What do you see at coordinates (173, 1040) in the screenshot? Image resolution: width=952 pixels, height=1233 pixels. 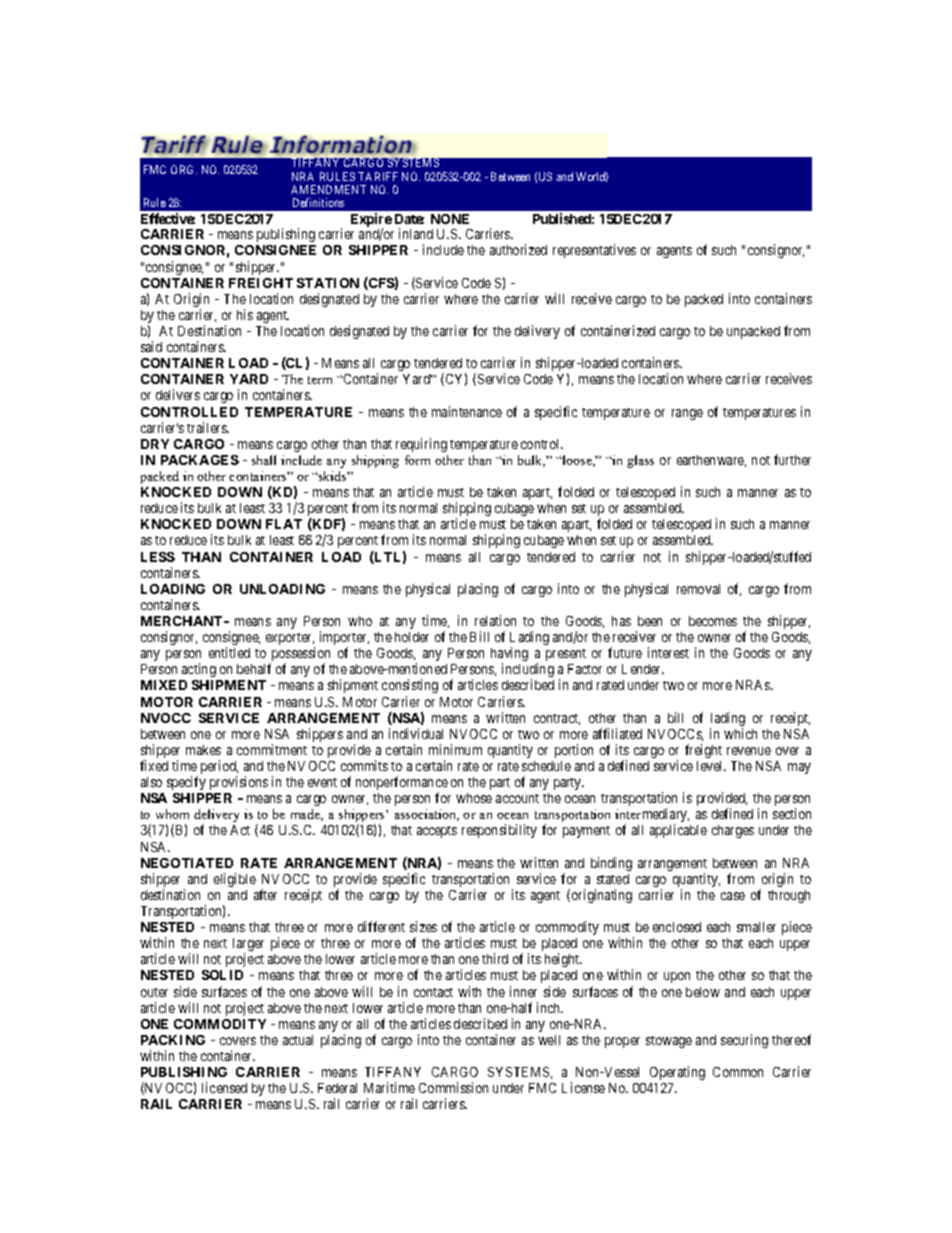 I see `PACKING` at bounding box center [173, 1040].
